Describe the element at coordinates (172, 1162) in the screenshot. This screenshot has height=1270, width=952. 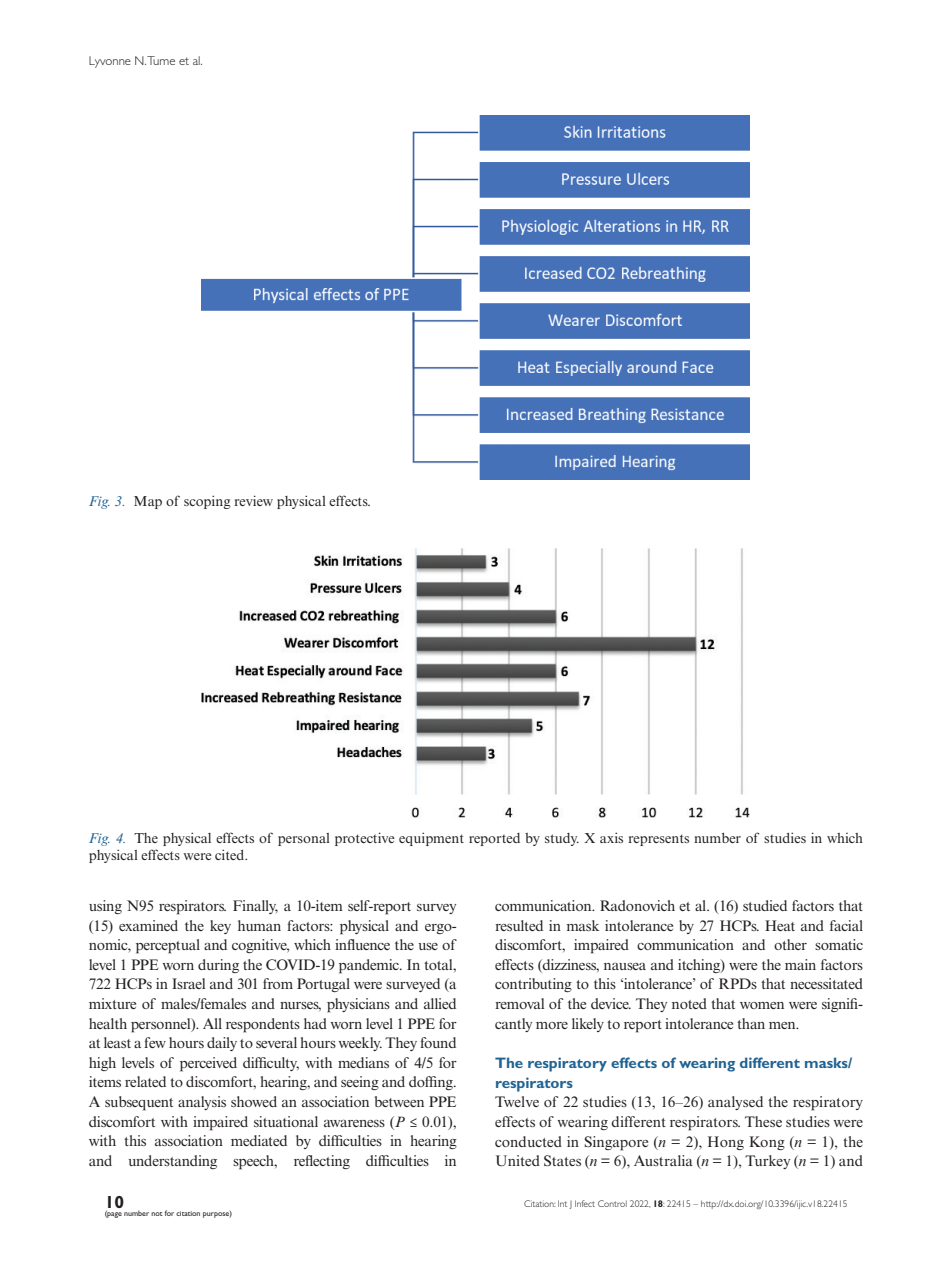
I see `understanding` at that location.
